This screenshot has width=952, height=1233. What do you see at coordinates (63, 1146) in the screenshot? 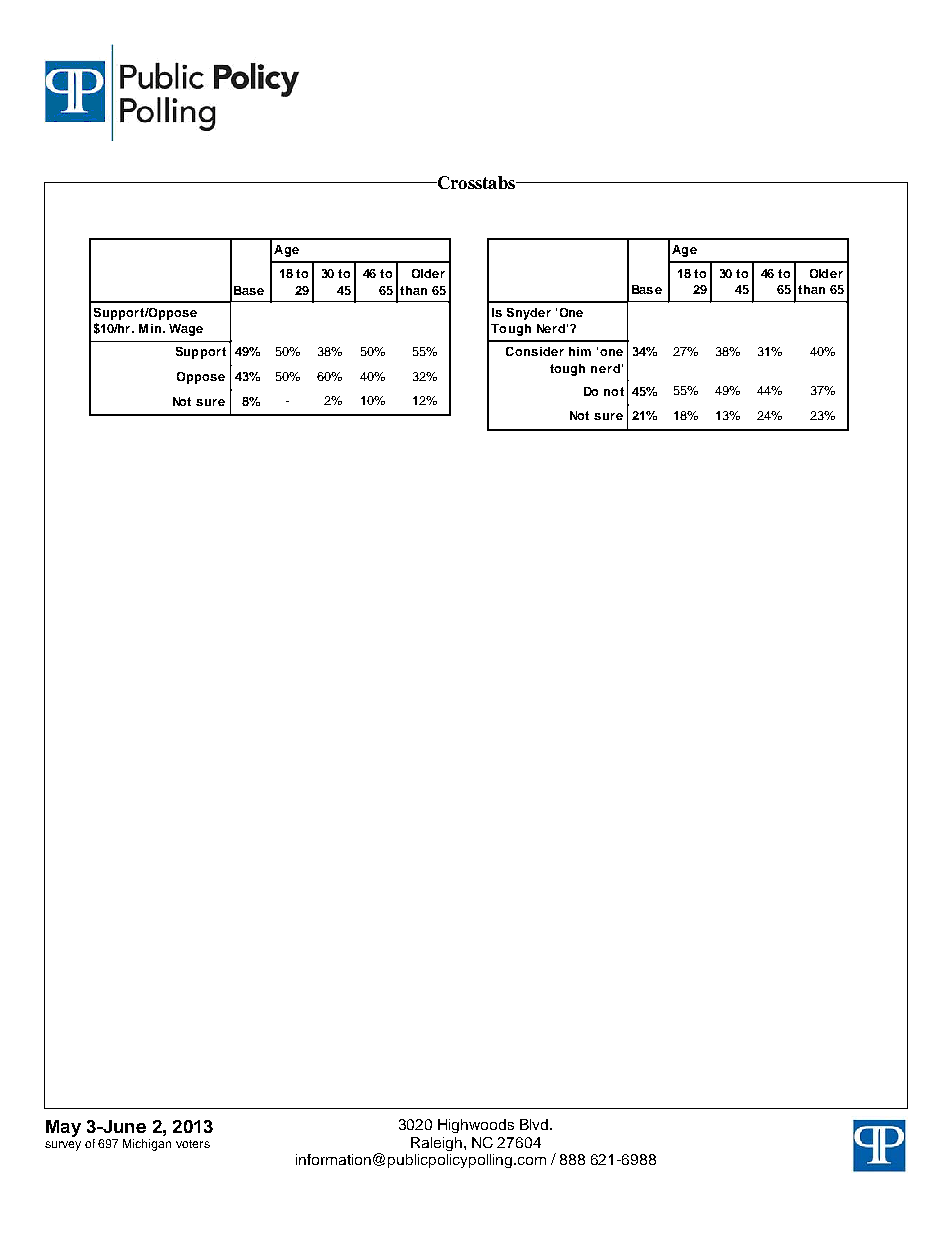
I see `survey` at bounding box center [63, 1146].
